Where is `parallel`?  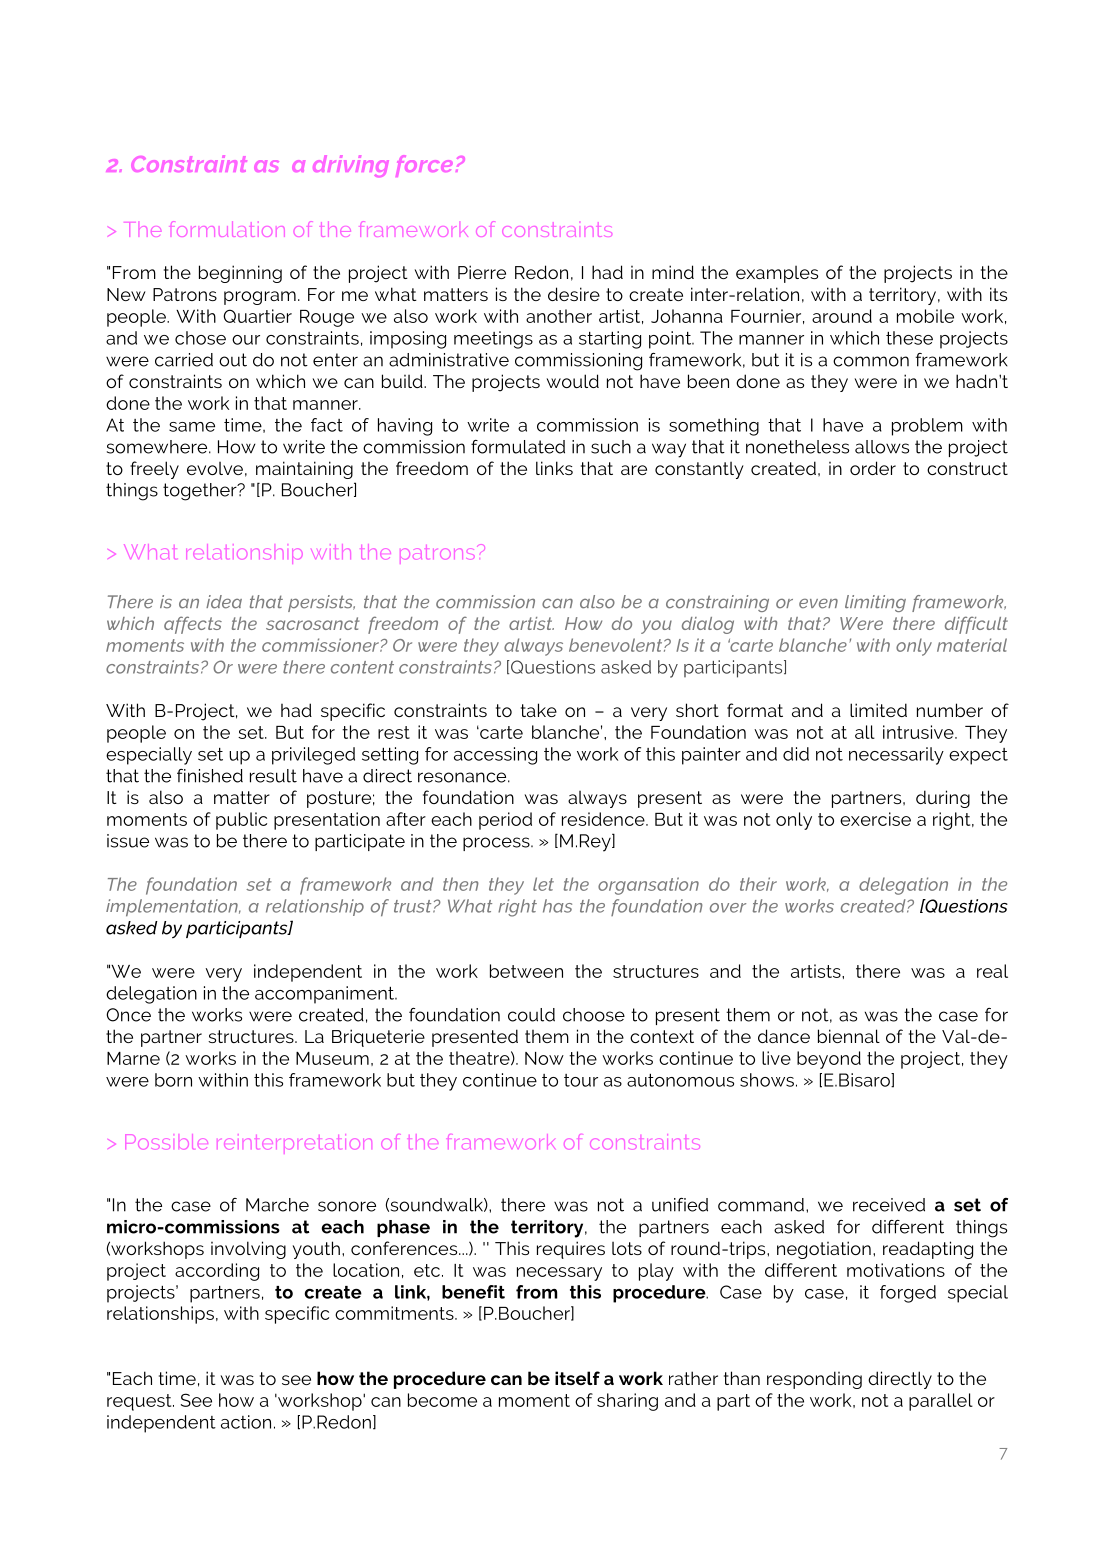 parallel is located at coordinates (941, 1402).
